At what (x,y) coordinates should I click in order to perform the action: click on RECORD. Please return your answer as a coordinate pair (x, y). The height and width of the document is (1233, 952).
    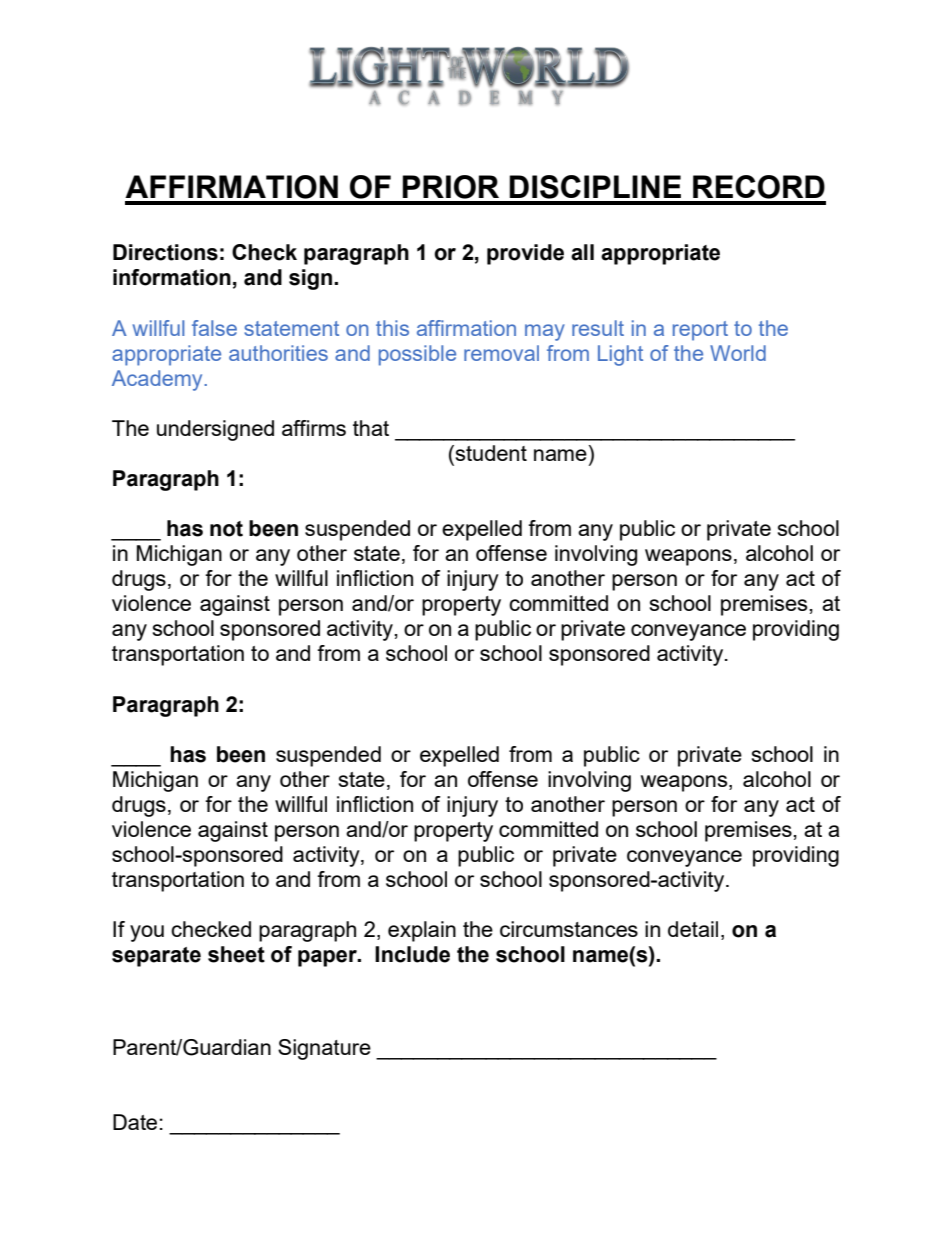
    Looking at the image, I should click on (759, 187).
